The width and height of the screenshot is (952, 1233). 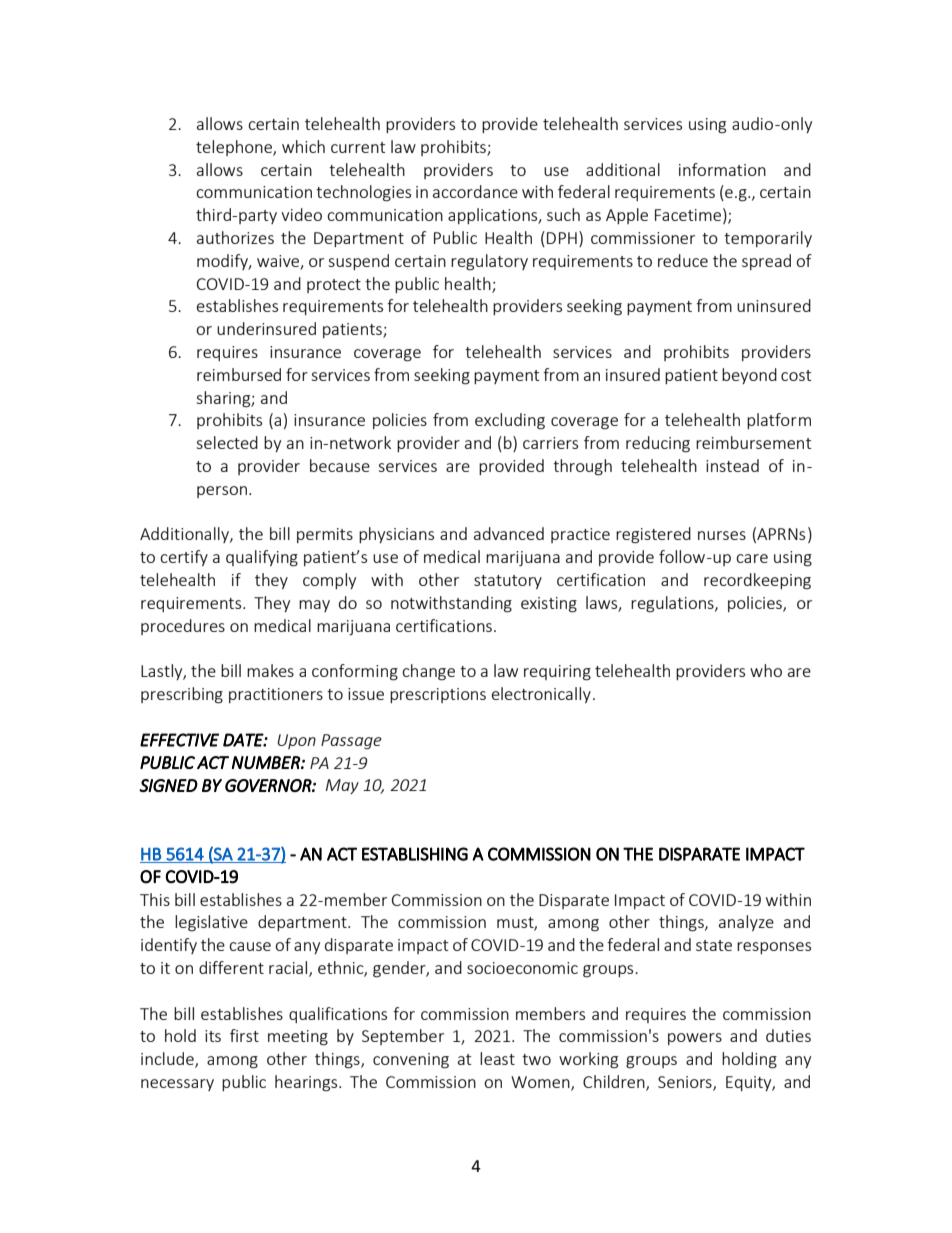 What do you see at coordinates (244, 1035) in the screenshot?
I see `first` at bounding box center [244, 1035].
